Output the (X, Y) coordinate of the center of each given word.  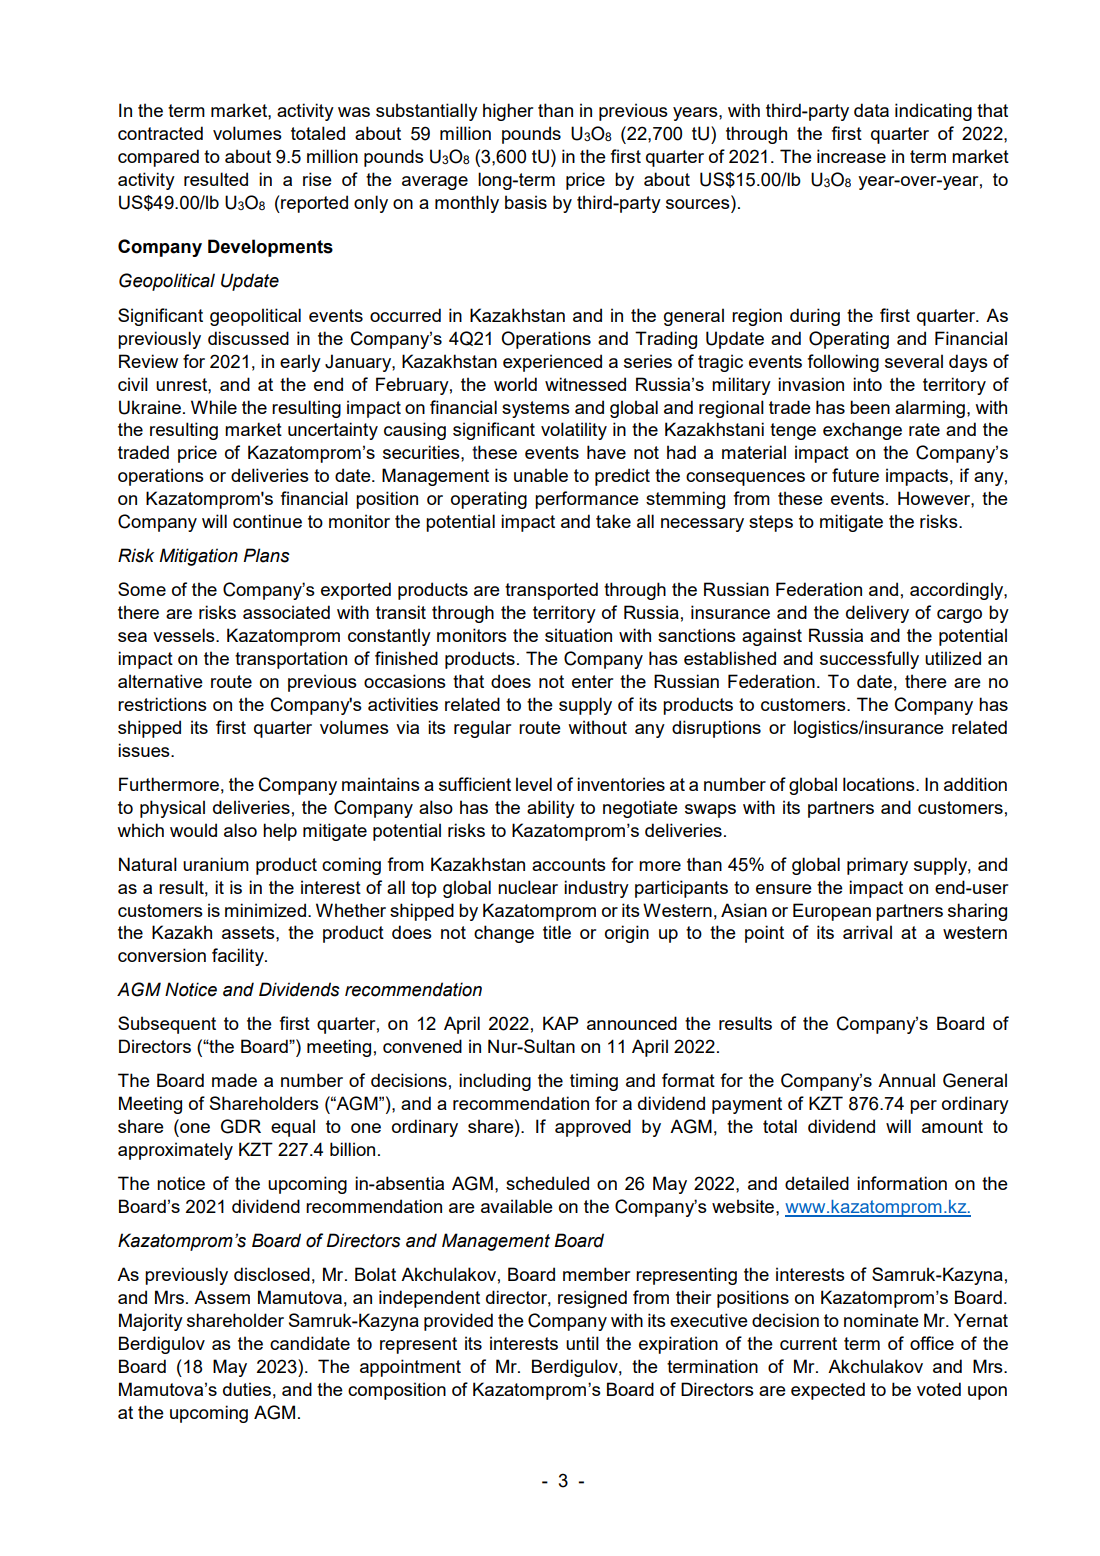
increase (851, 156)
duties (247, 1389)
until (582, 1343)
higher (508, 112)
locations (880, 784)
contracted (160, 133)
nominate (881, 1320)
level (534, 784)
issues (145, 750)
